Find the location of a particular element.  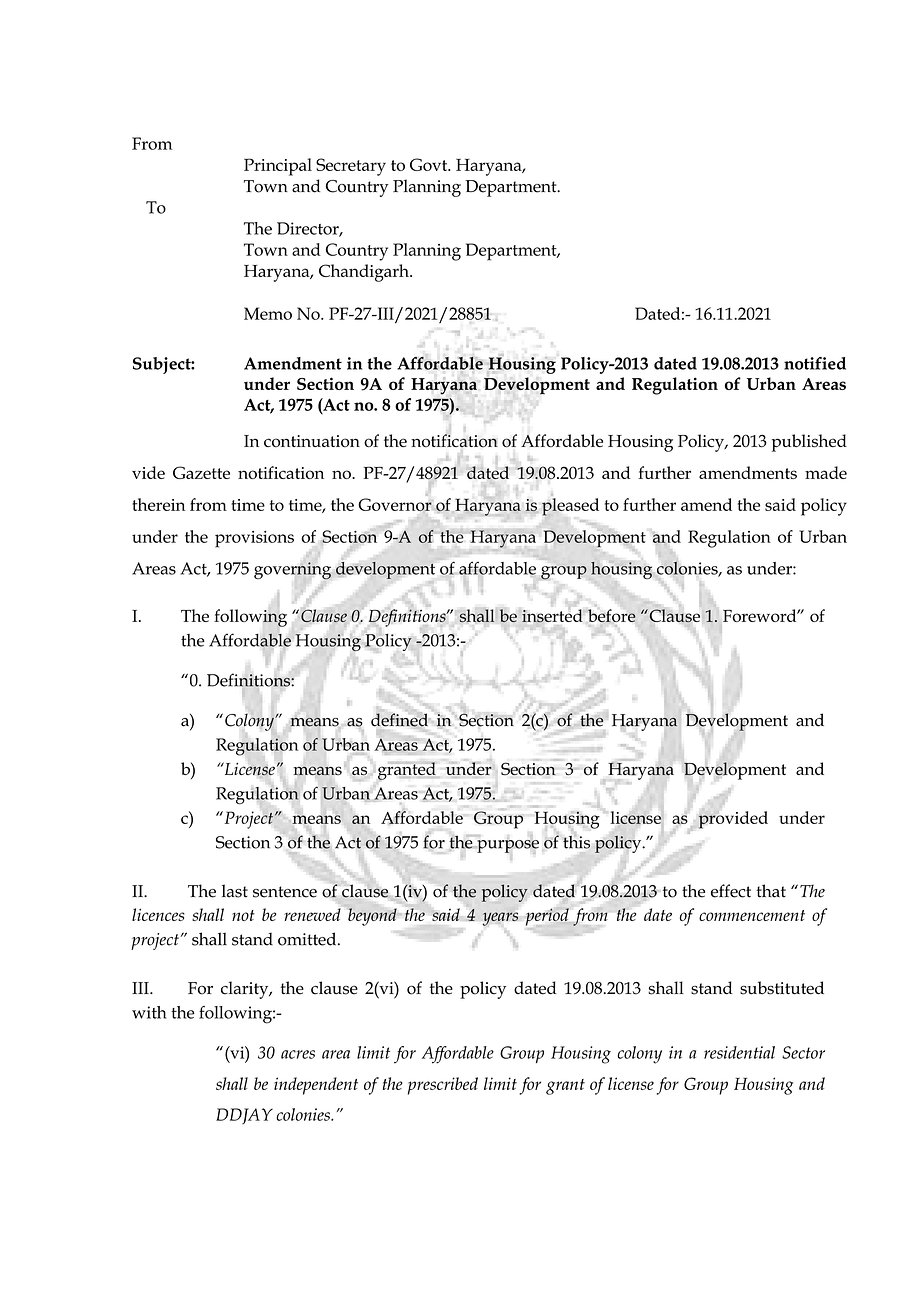

pleased is located at coordinates (570, 508).
